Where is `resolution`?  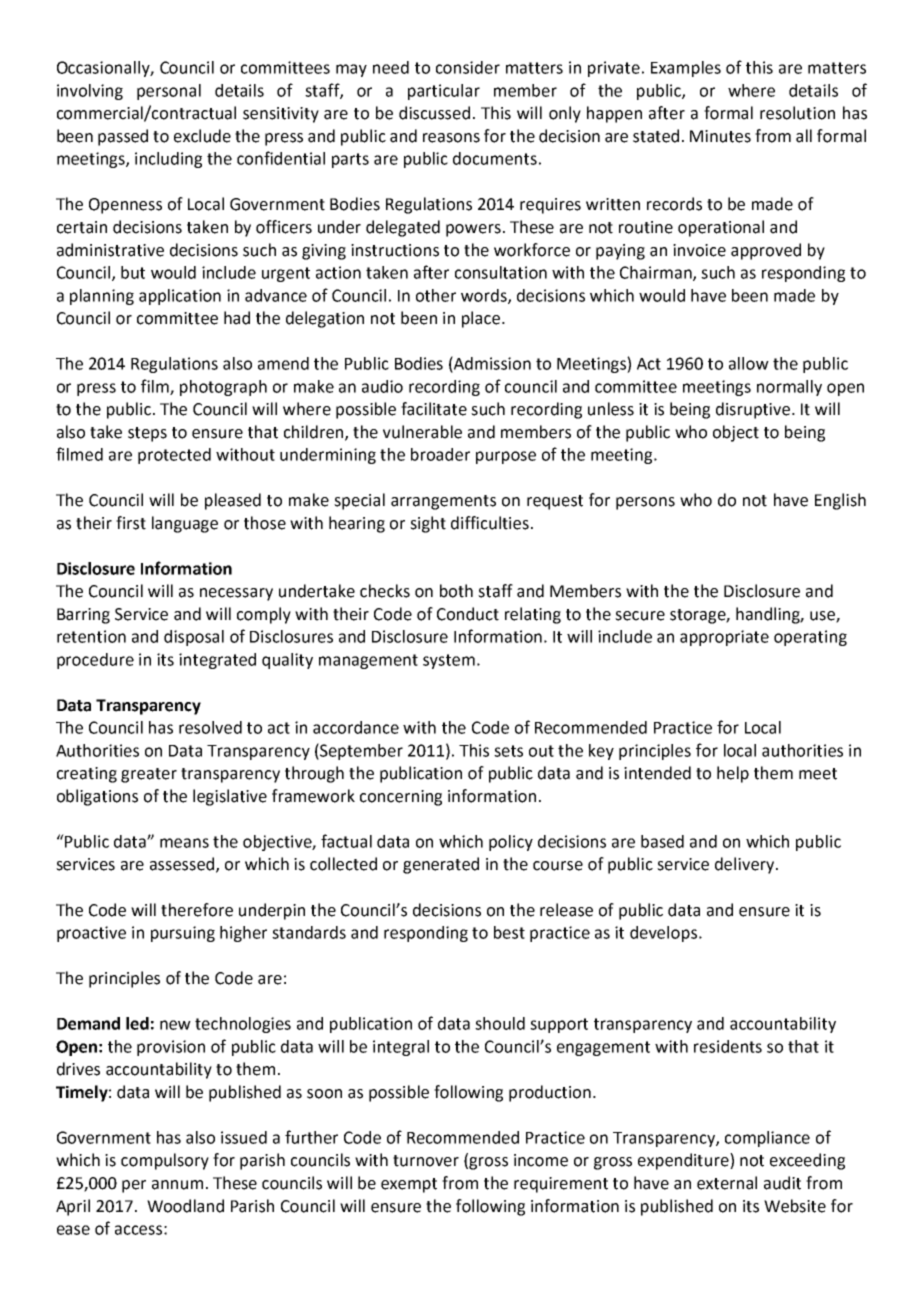
resolution is located at coordinates (797, 113).
